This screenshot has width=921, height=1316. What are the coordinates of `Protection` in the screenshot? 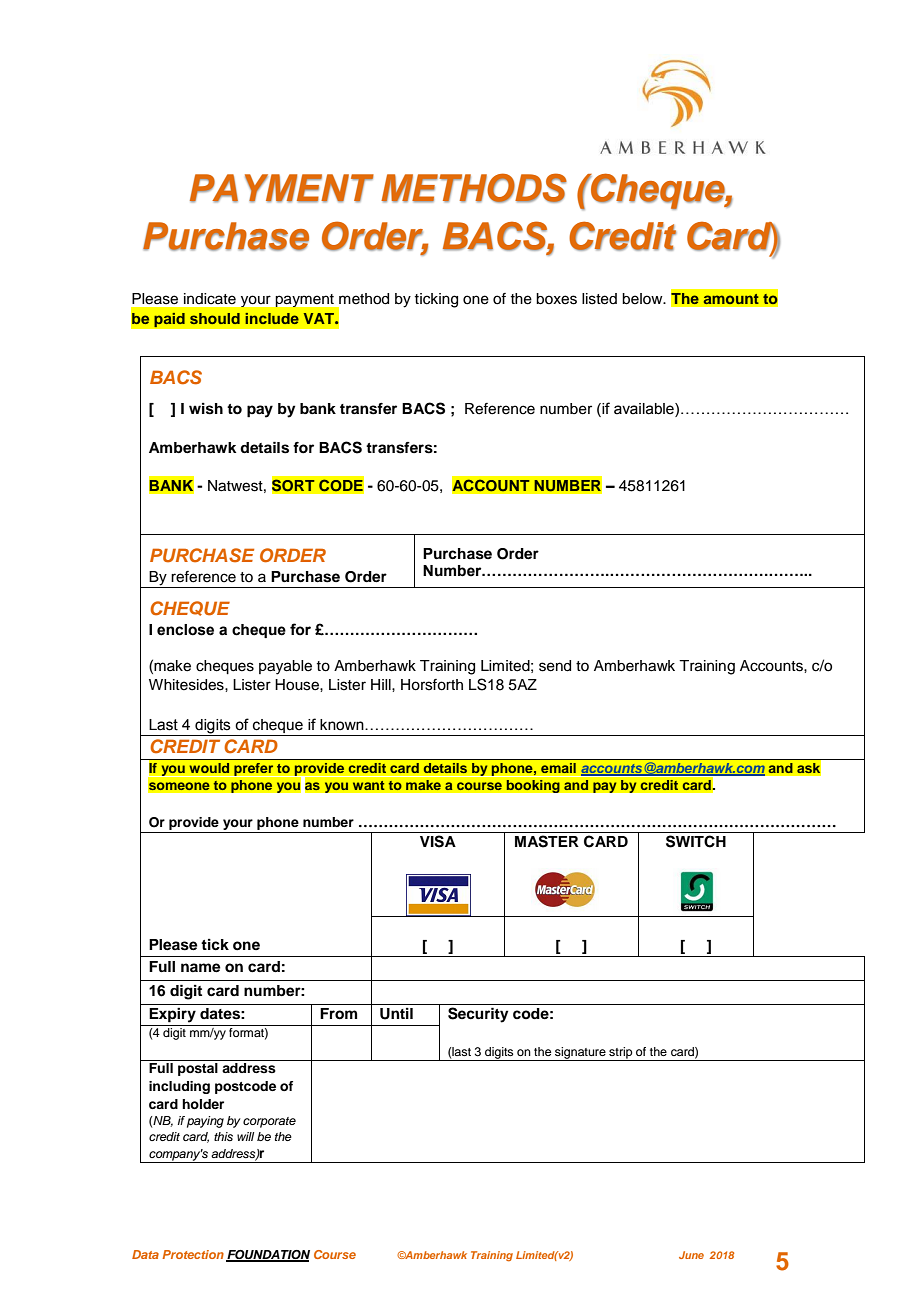 It's located at (193, 1254).
